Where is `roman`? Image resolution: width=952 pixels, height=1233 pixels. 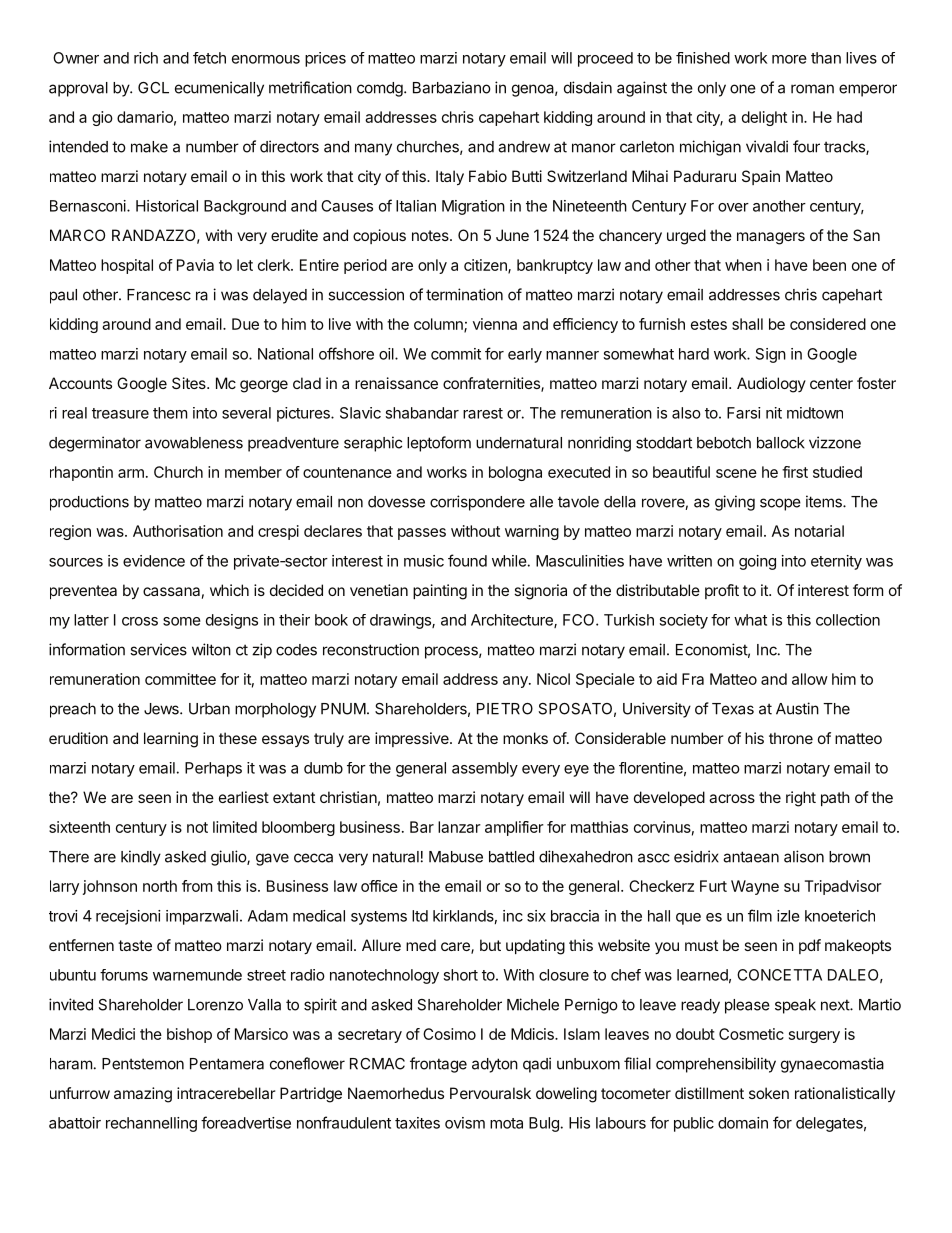 roman is located at coordinates (812, 89).
